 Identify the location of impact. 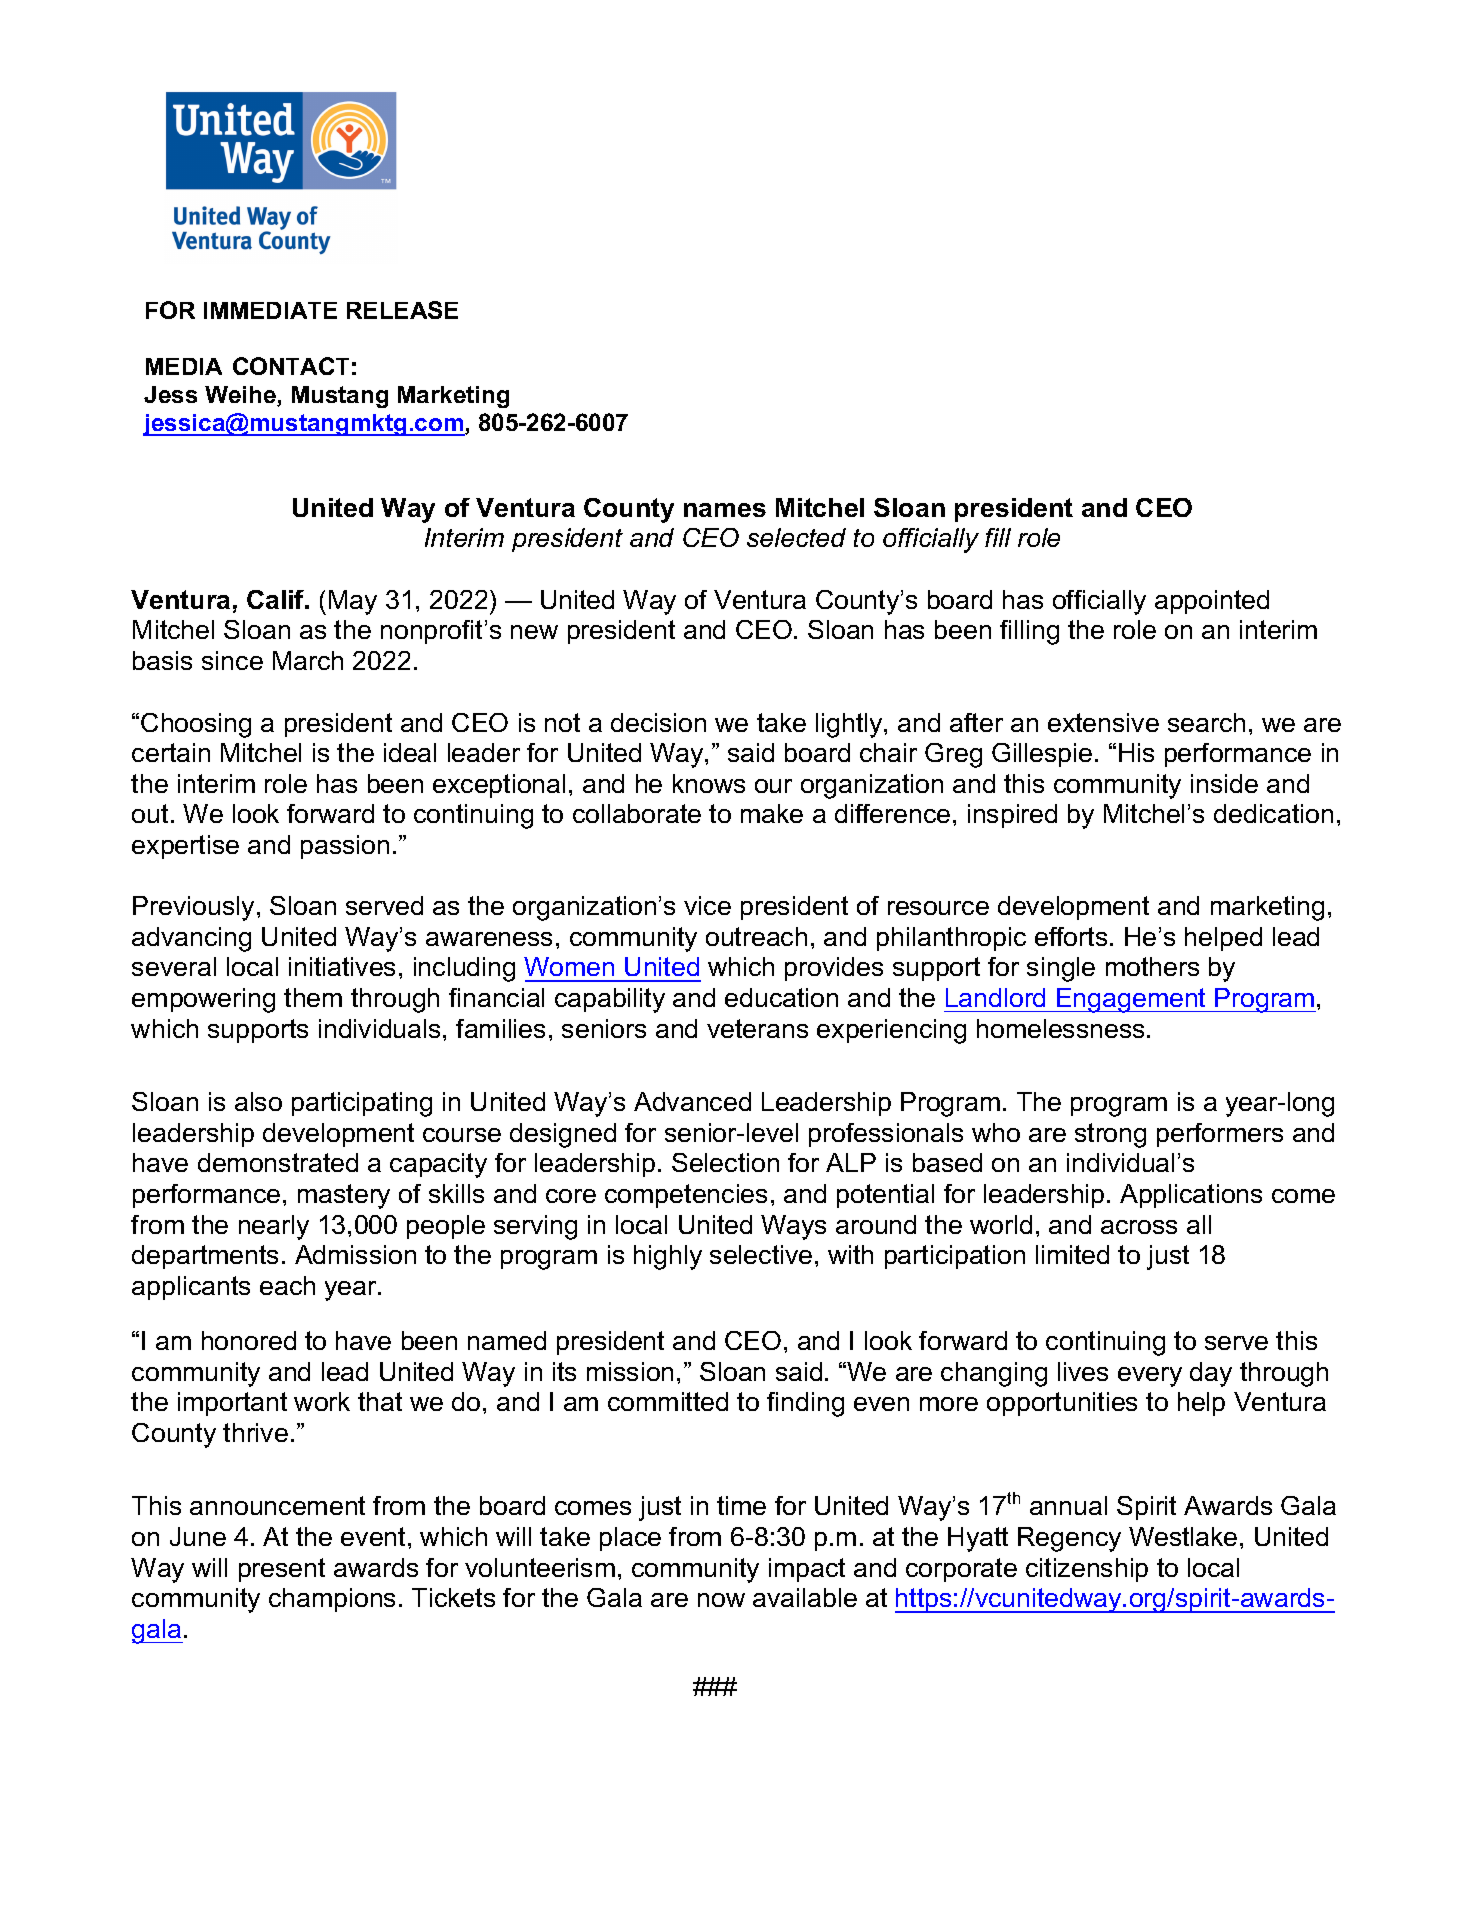
(807, 1570).
